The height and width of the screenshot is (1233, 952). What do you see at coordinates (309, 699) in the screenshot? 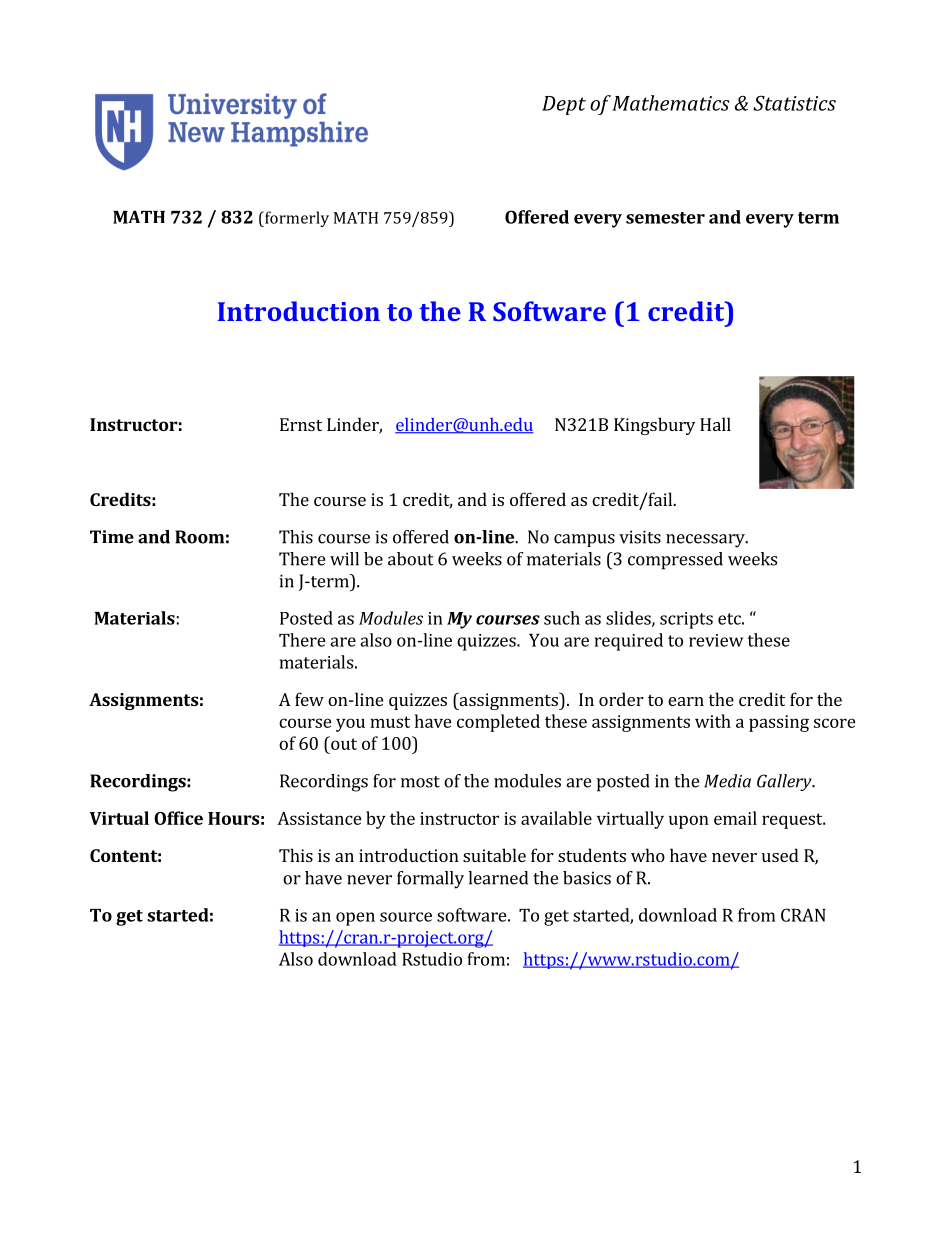
I see `few` at bounding box center [309, 699].
